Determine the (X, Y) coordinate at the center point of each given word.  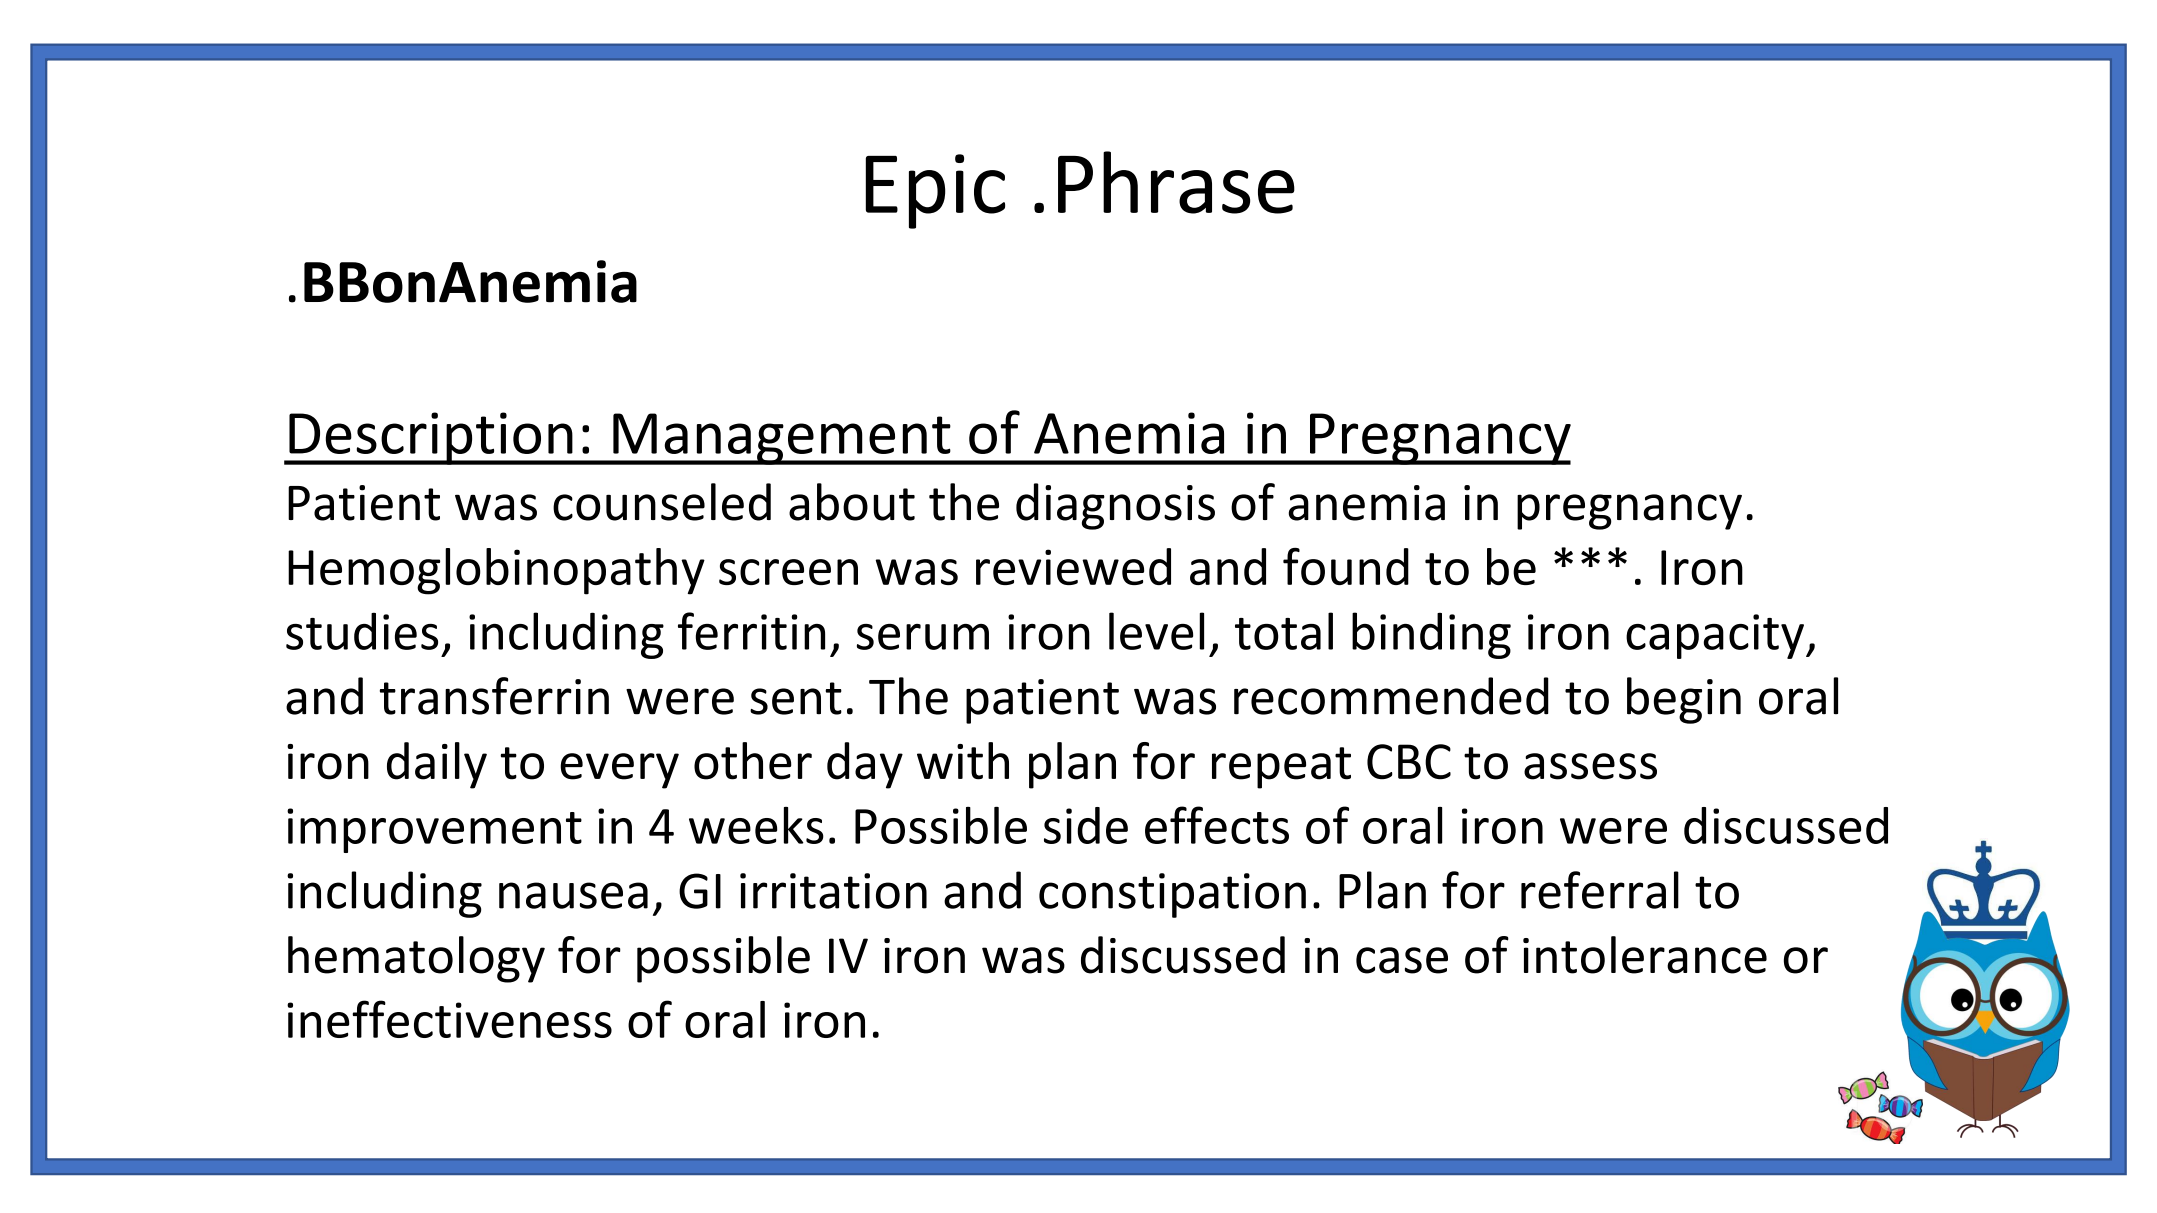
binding (1431, 635)
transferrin (494, 696)
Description (431, 438)
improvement (434, 830)
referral (1600, 890)
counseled (662, 502)
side (1086, 825)
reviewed (1073, 566)
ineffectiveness (449, 1019)
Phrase (1176, 182)
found (1346, 566)
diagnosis (1115, 506)
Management (782, 439)
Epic (935, 191)
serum (923, 637)
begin (1684, 700)
